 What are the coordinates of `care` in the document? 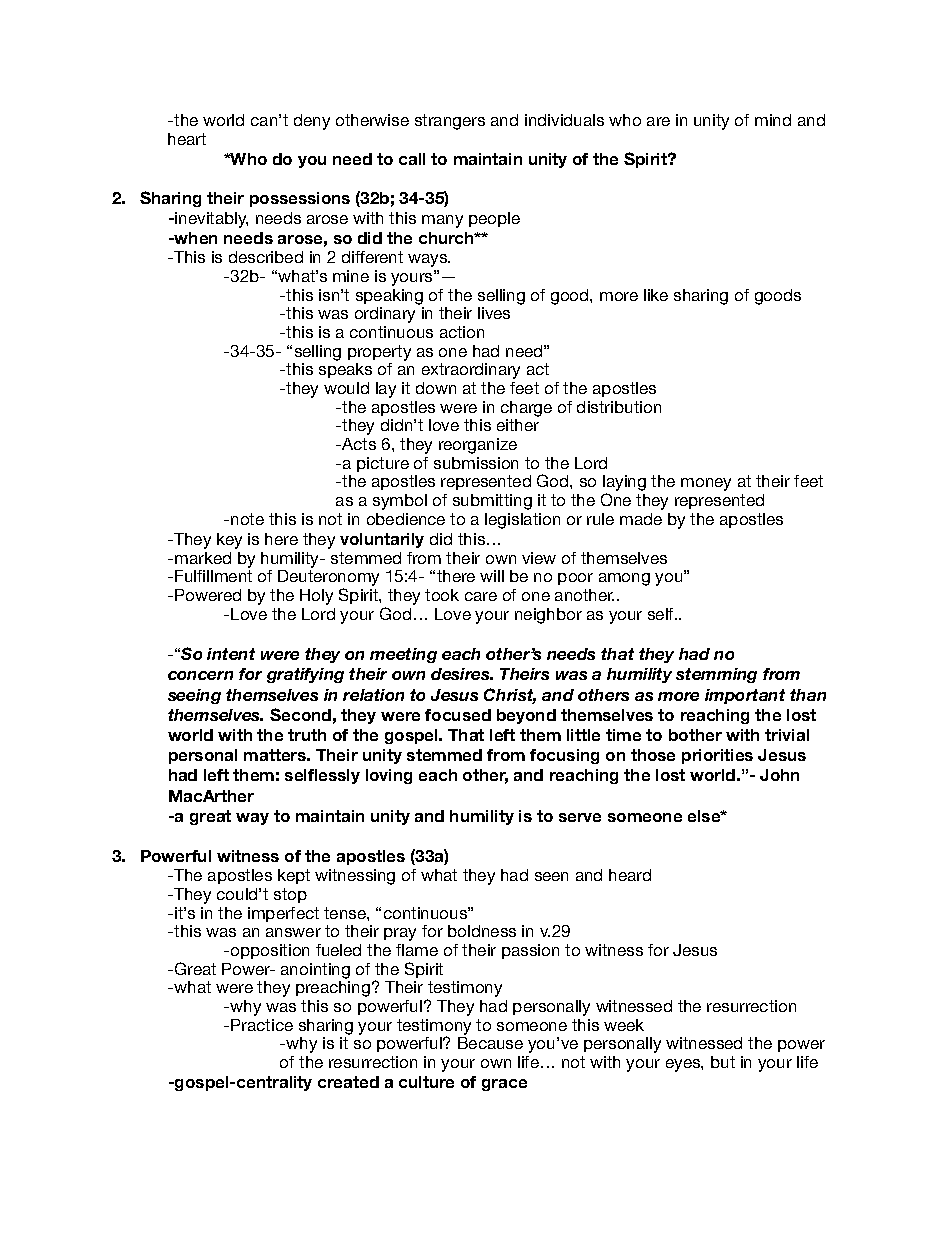 It's located at (481, 596).
